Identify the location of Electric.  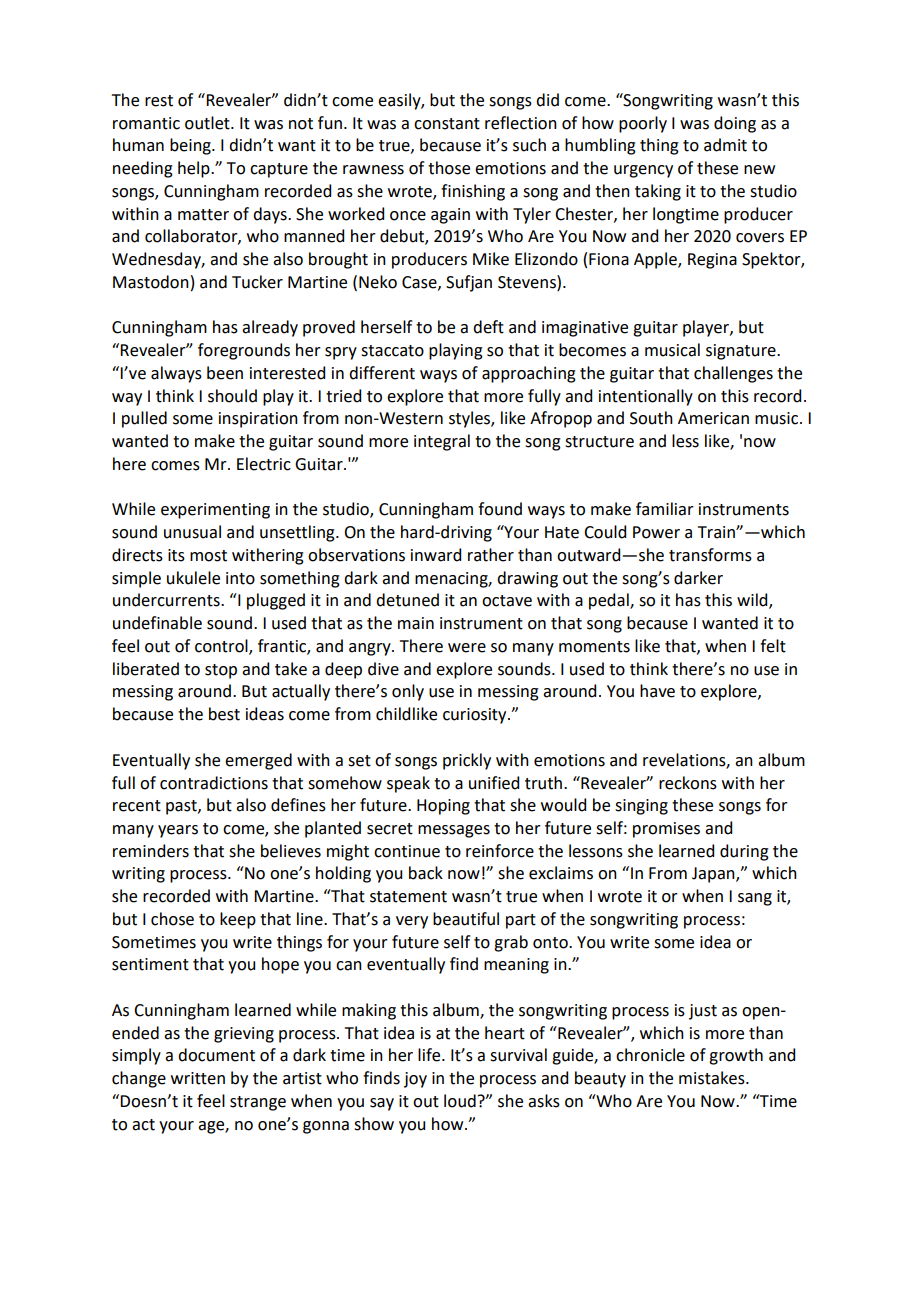
(264, 464).
